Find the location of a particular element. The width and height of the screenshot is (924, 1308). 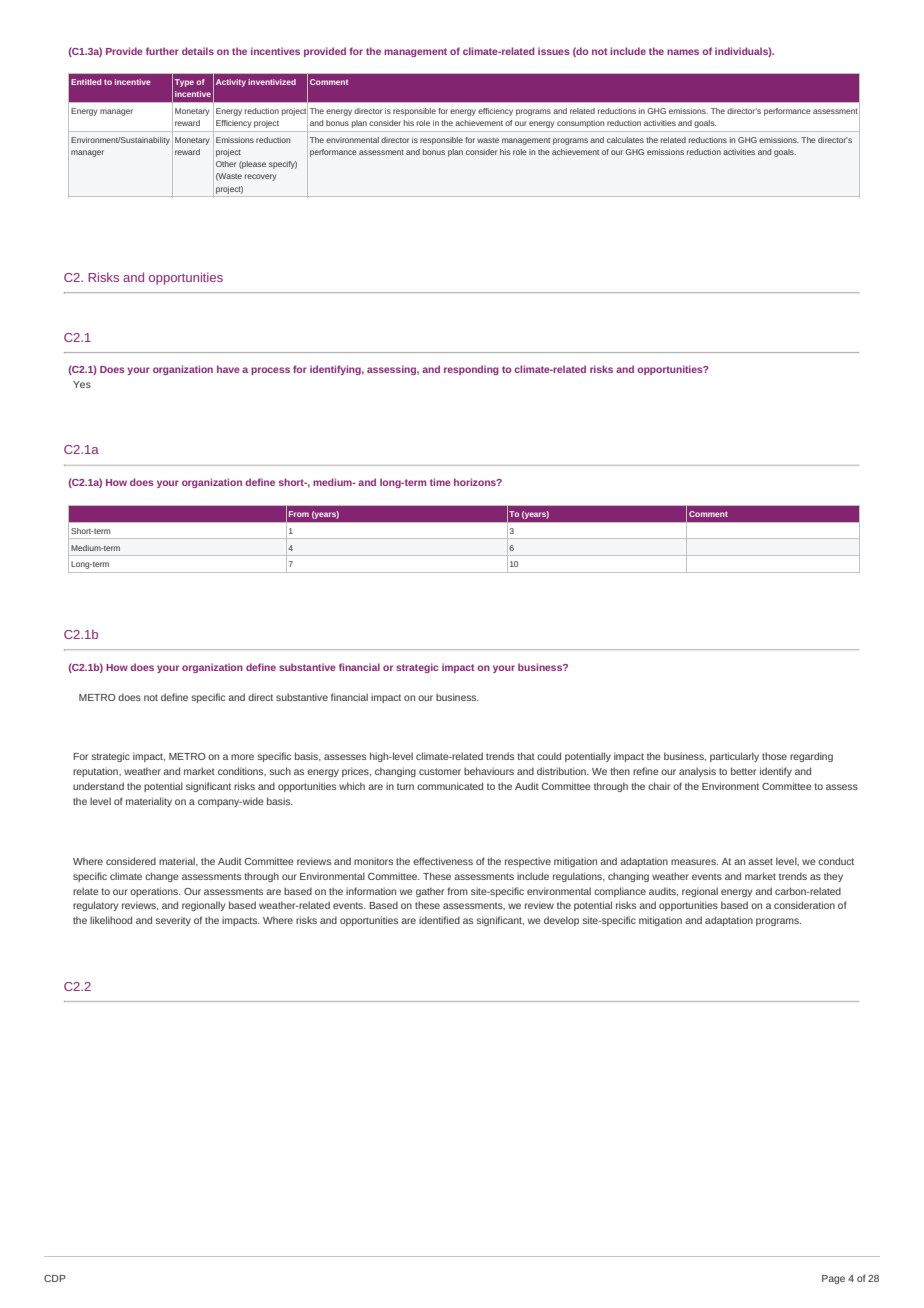

issues is located at coordinates (554, 51).
